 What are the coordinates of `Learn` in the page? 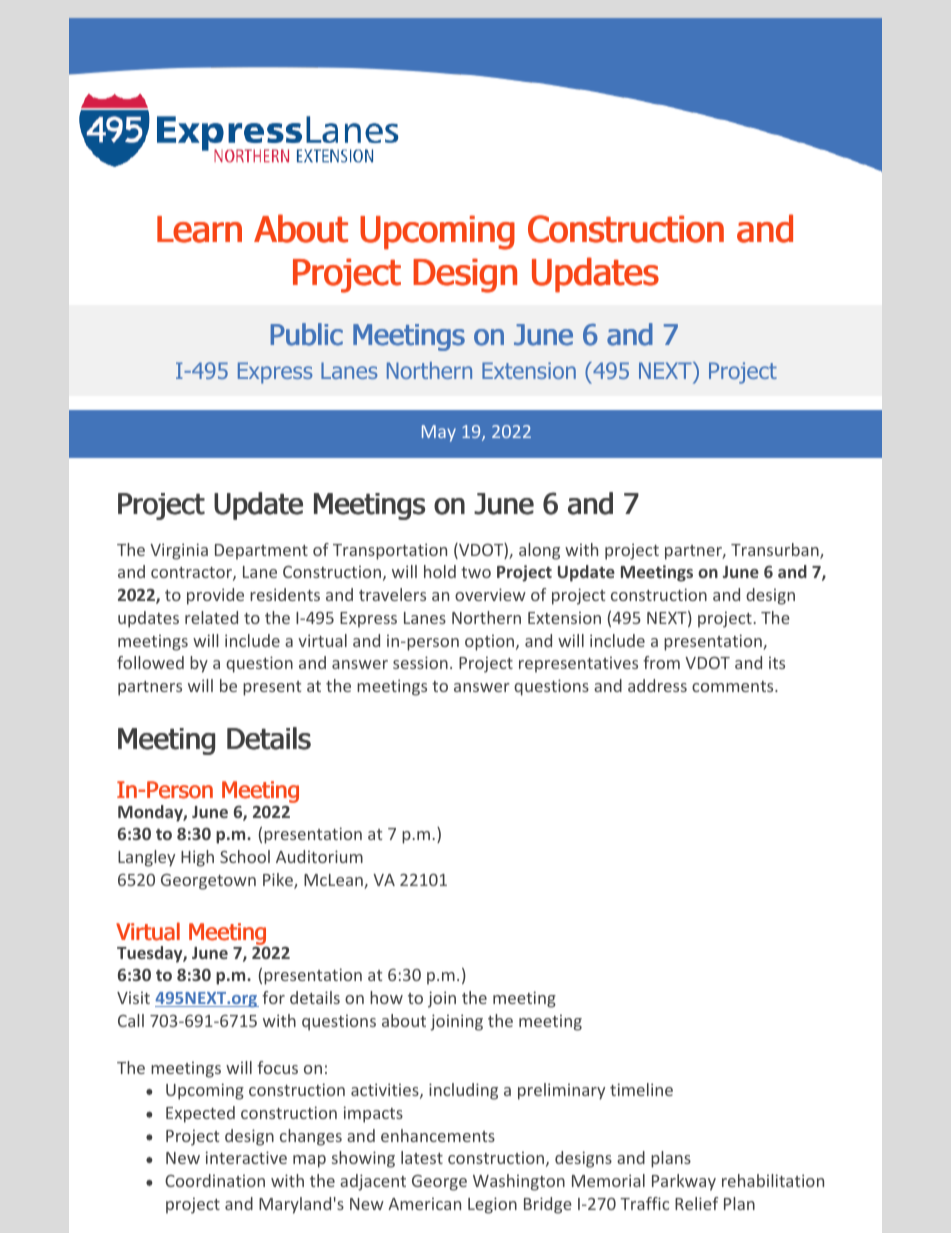 It's located at (199, 229).
